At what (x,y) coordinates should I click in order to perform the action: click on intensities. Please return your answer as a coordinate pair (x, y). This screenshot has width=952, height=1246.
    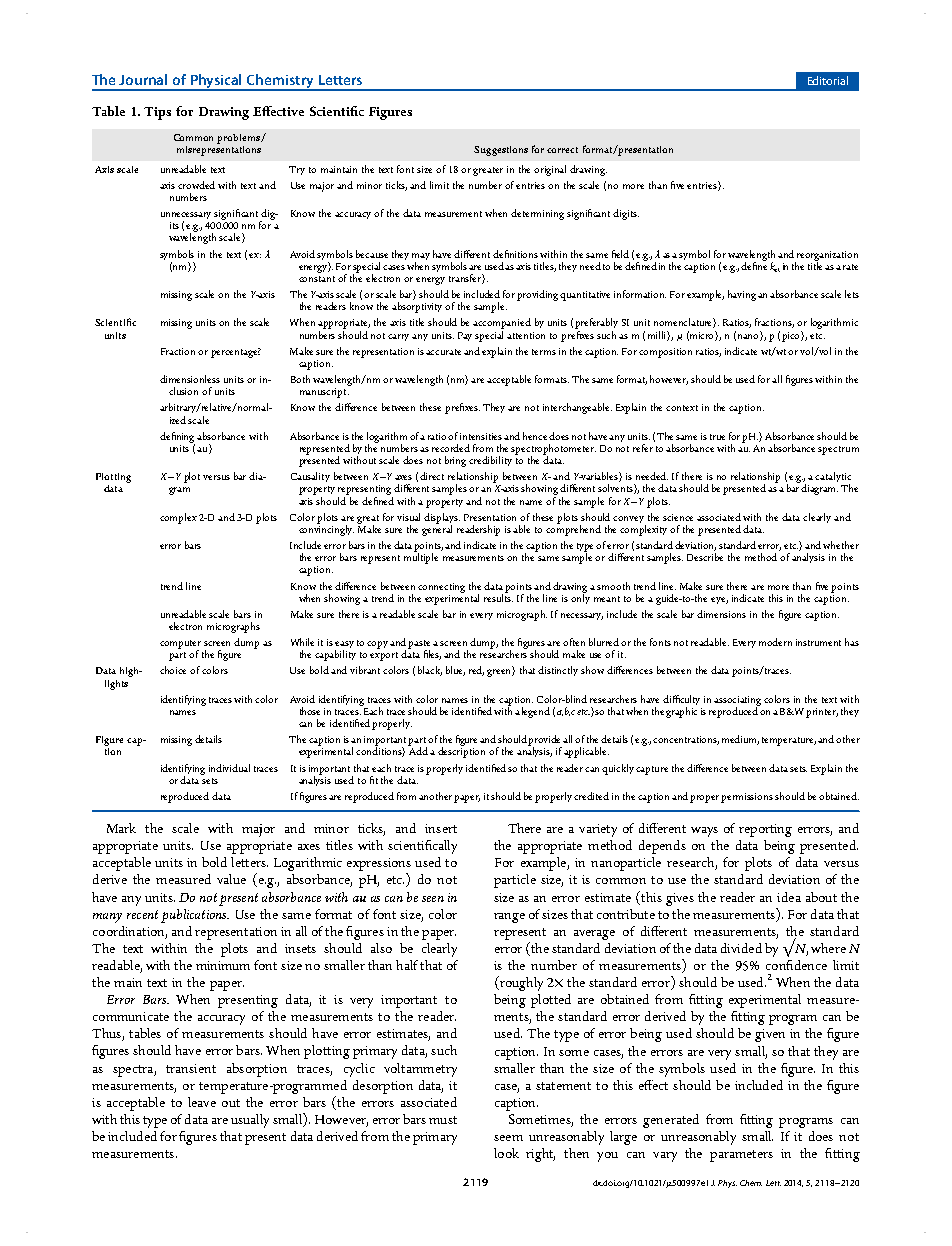
    Looking at the image, I should click on (482, 436).
